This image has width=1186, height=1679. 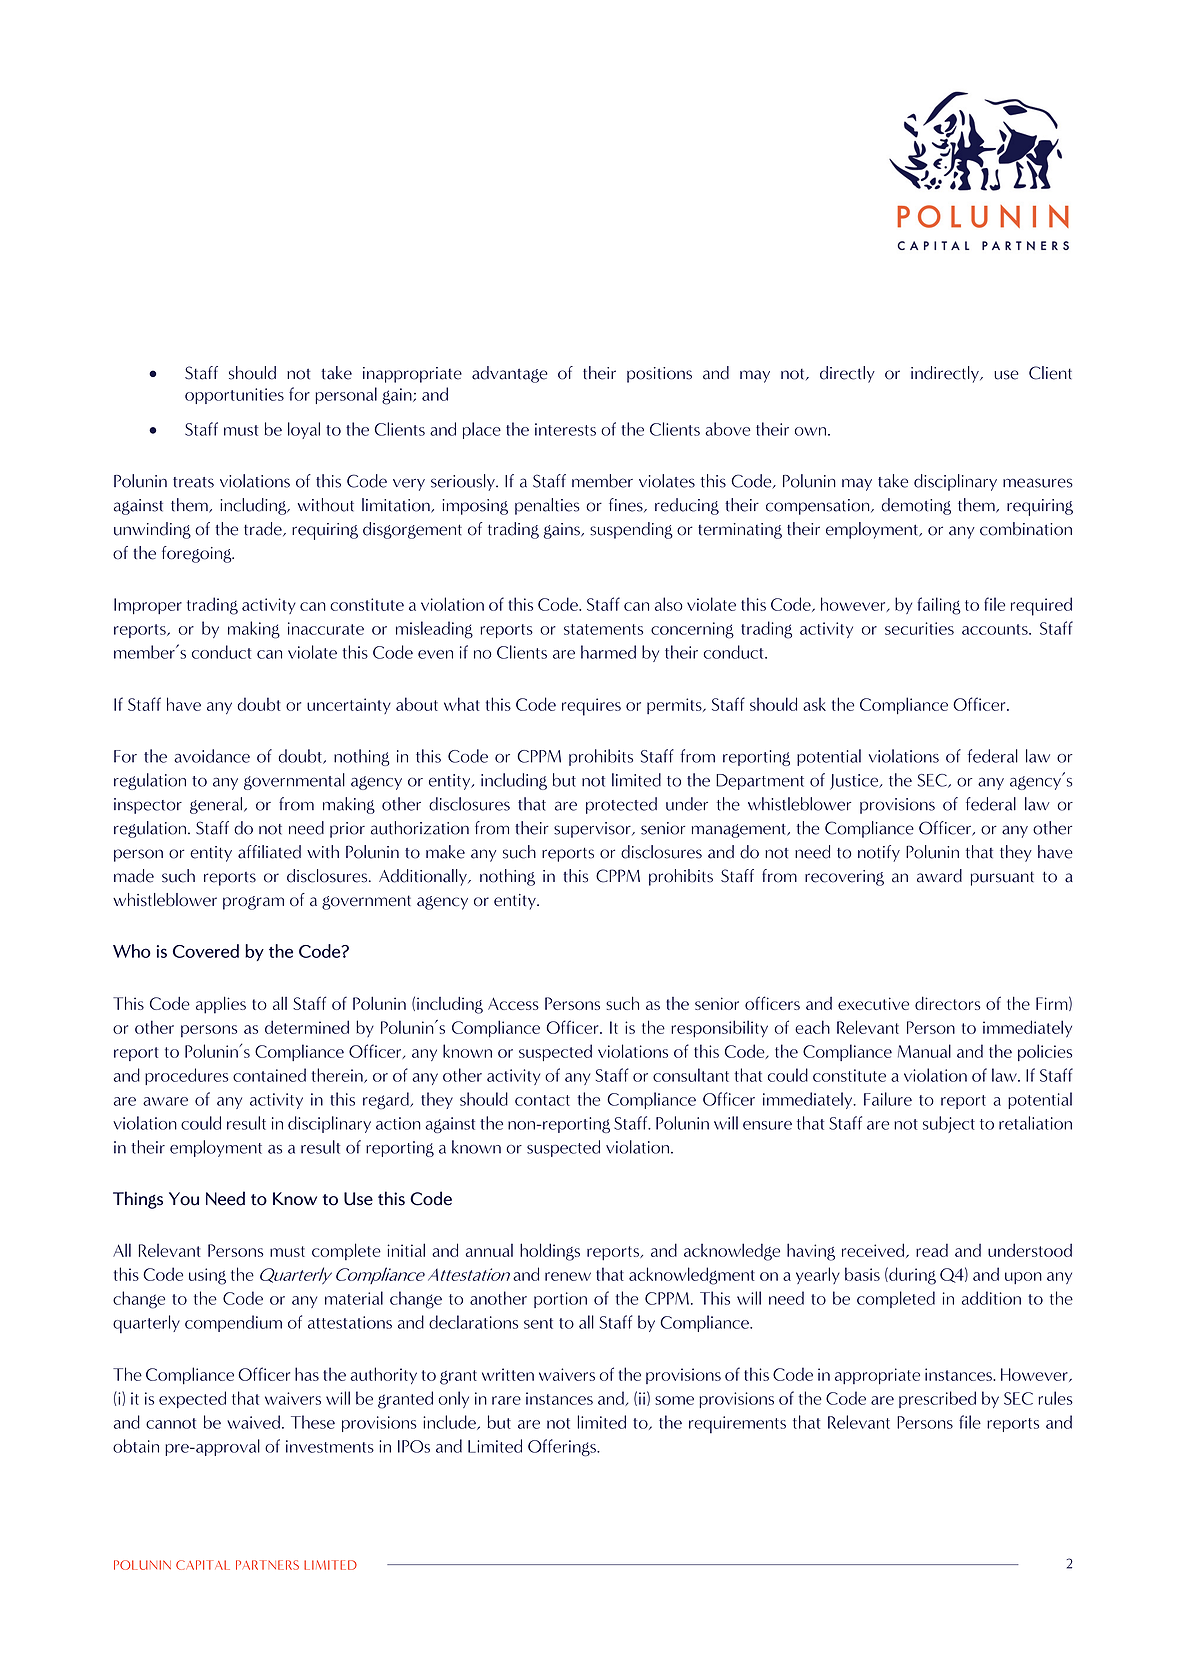 What do you see at coordinates (184, 1199) in the image?
I see `You` at bounding box center [184, 1199].
